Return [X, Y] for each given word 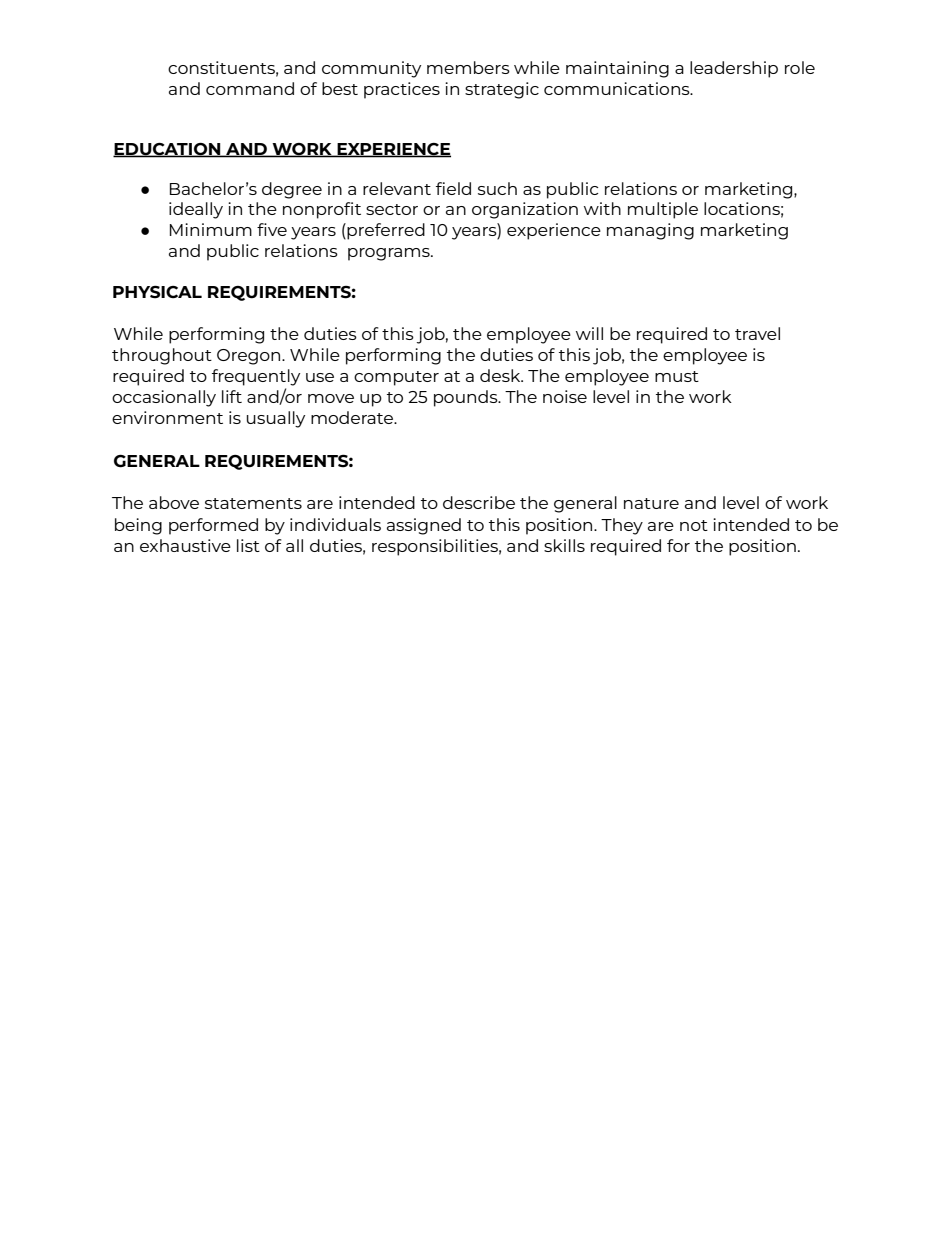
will [589, 333]
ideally [196, 210]
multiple [663, 210]
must [677, 376]
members [468, 67]
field [453, 188]
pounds [467, 398]
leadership [734, 69]
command [250, 88]
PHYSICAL [157, 292]
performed [213, 526]
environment [167, 417]
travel [757, 333]
